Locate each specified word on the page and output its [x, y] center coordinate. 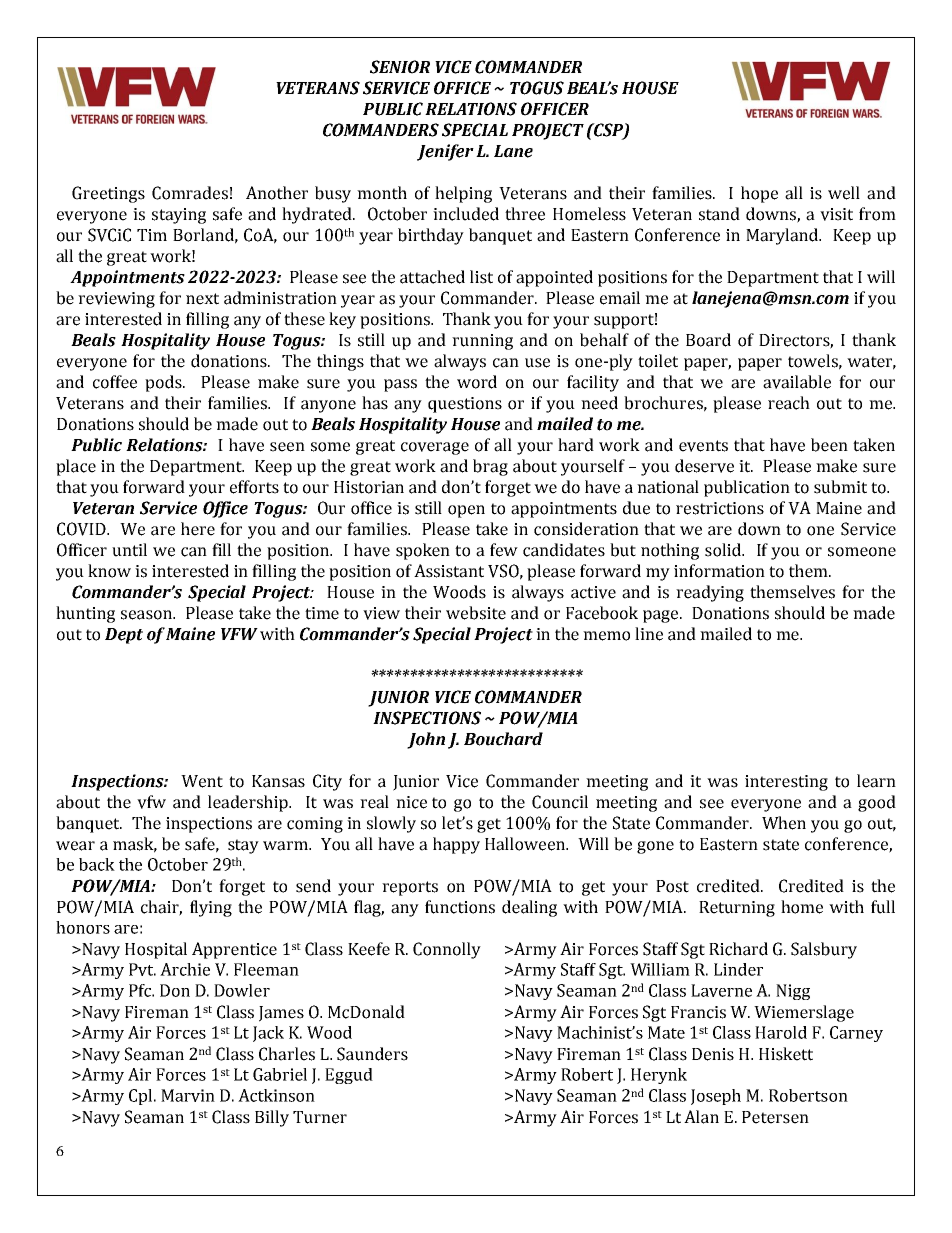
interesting [786, 783]
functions [460, 907]
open [466, 511]
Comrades [190, 193]
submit [840, 487]
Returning [737, 909]
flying [211, 908]
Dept [124, 636]
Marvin [188, 1095]
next [202, 299]
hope [759, 194]
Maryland [783, 236]
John [426, 740]
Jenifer [445, 152]
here [198, 529]
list [481, 277]
